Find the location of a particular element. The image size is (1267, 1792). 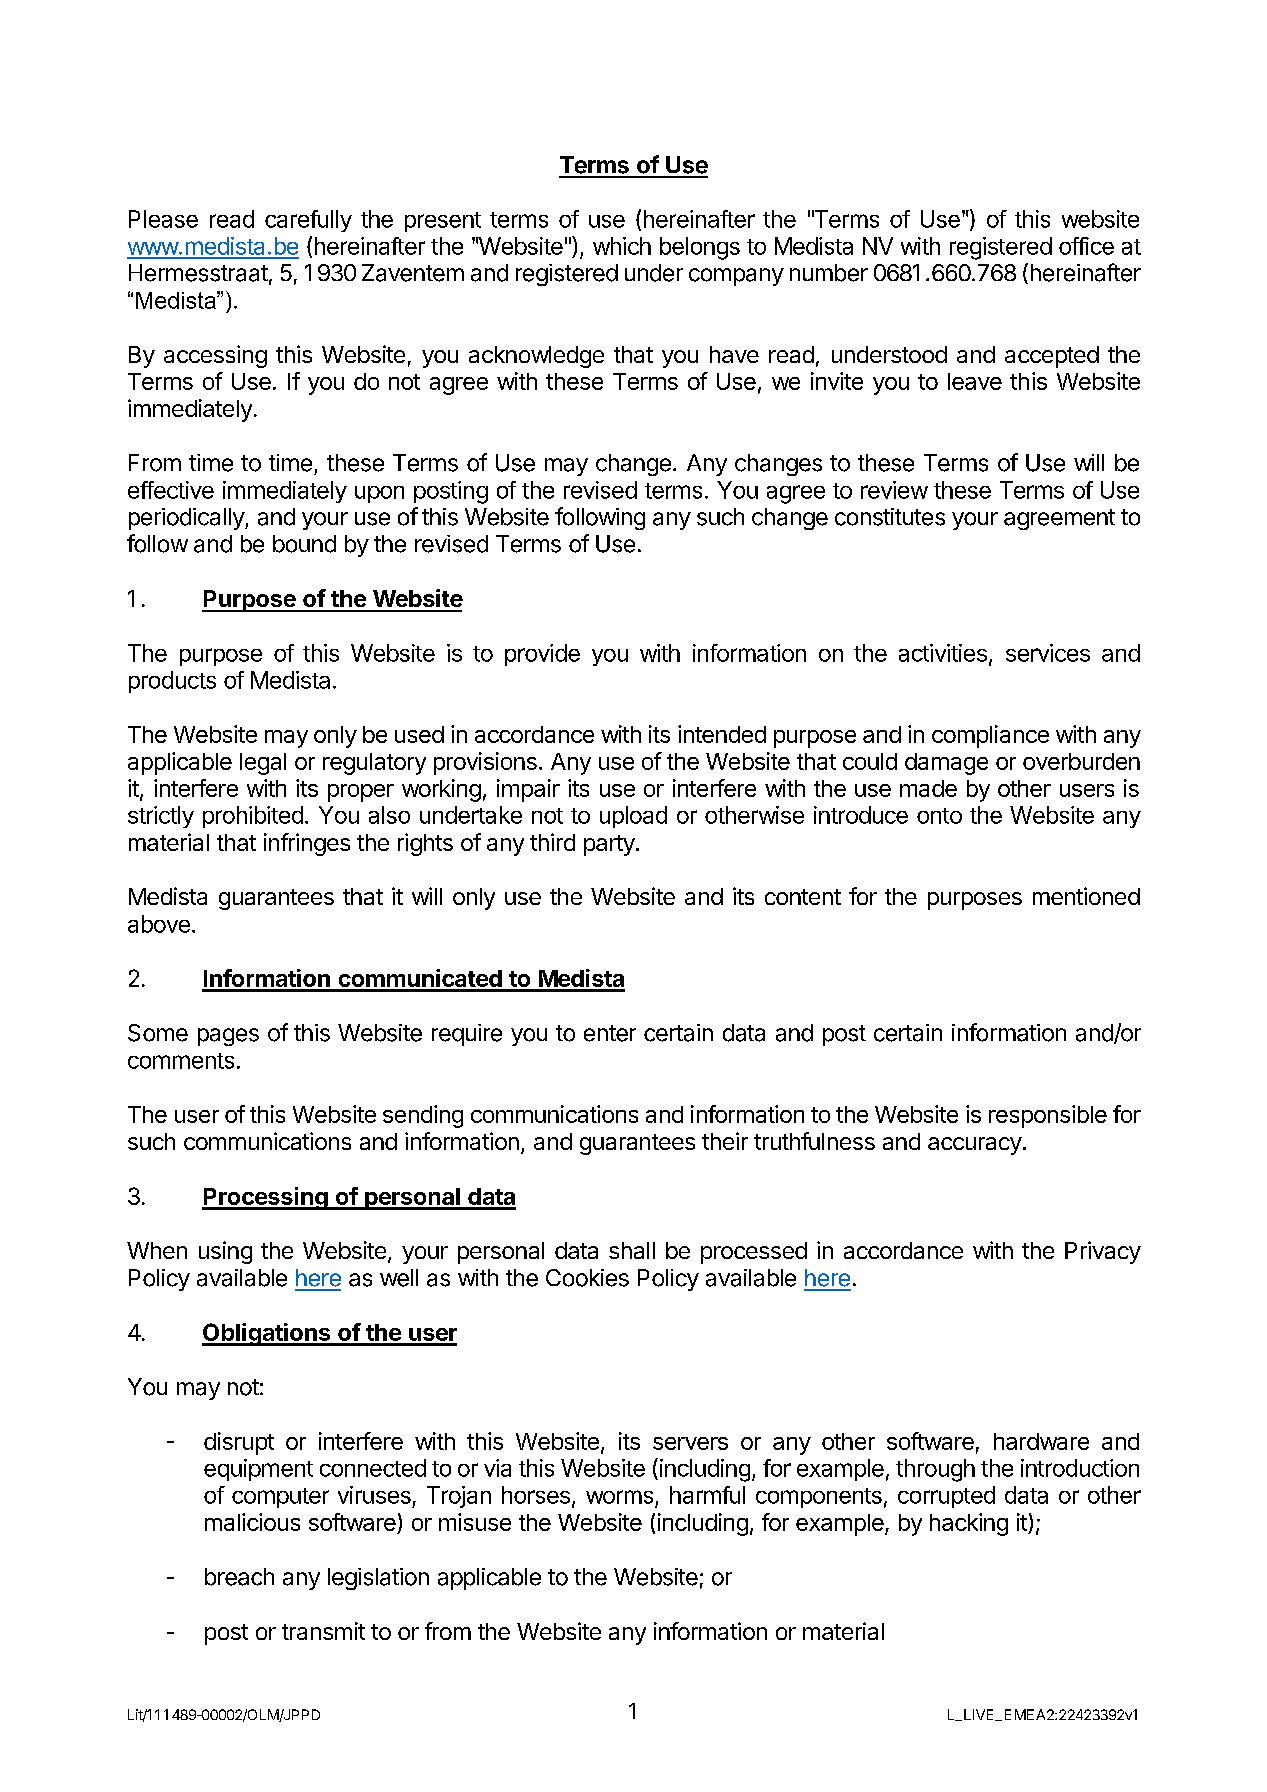

party is located at coordinates (609, 845).
